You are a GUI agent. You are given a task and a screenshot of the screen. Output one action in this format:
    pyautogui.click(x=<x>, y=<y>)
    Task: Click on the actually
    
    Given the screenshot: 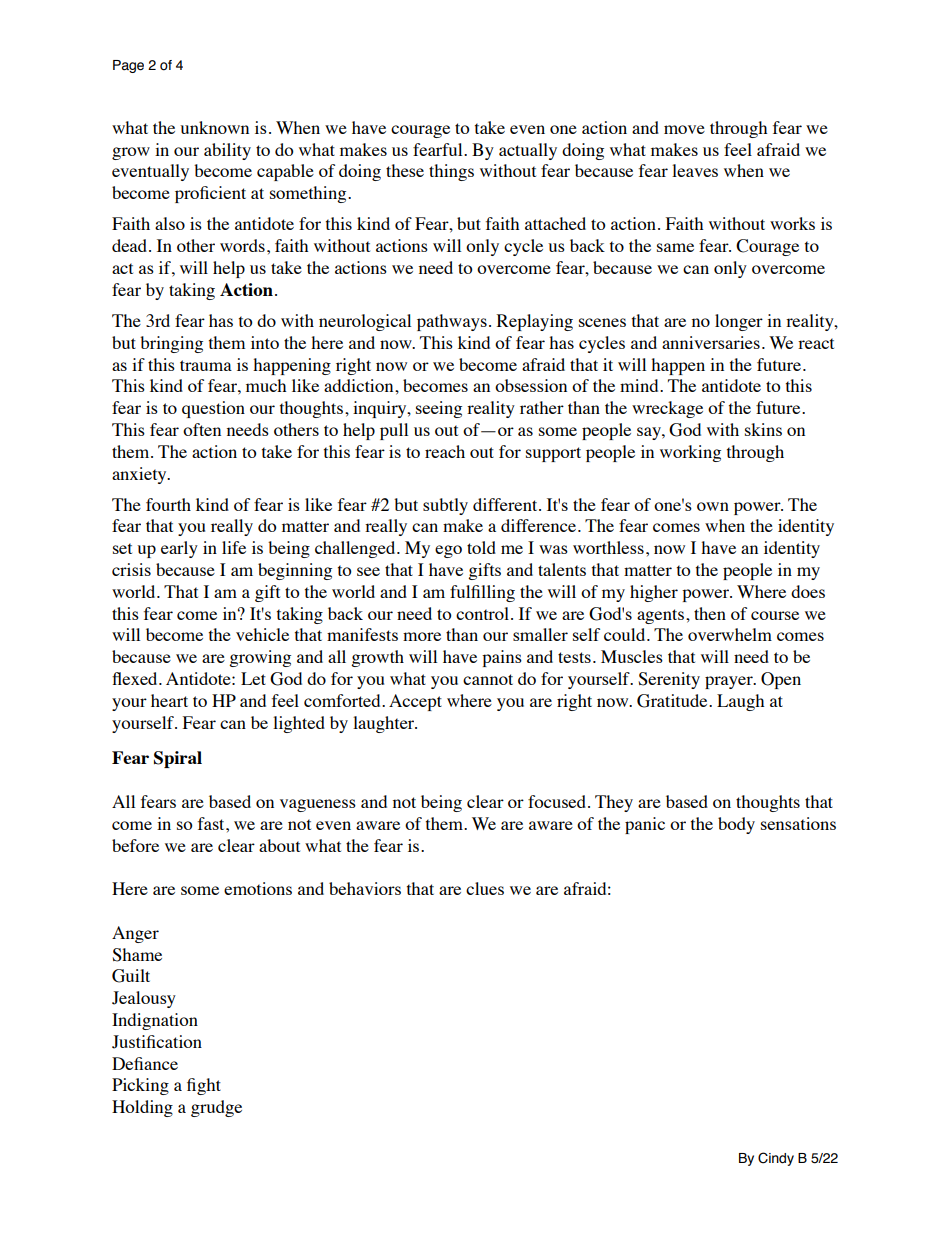 What is the action you would take?
    pyautogui.click(x=528, y=151)
